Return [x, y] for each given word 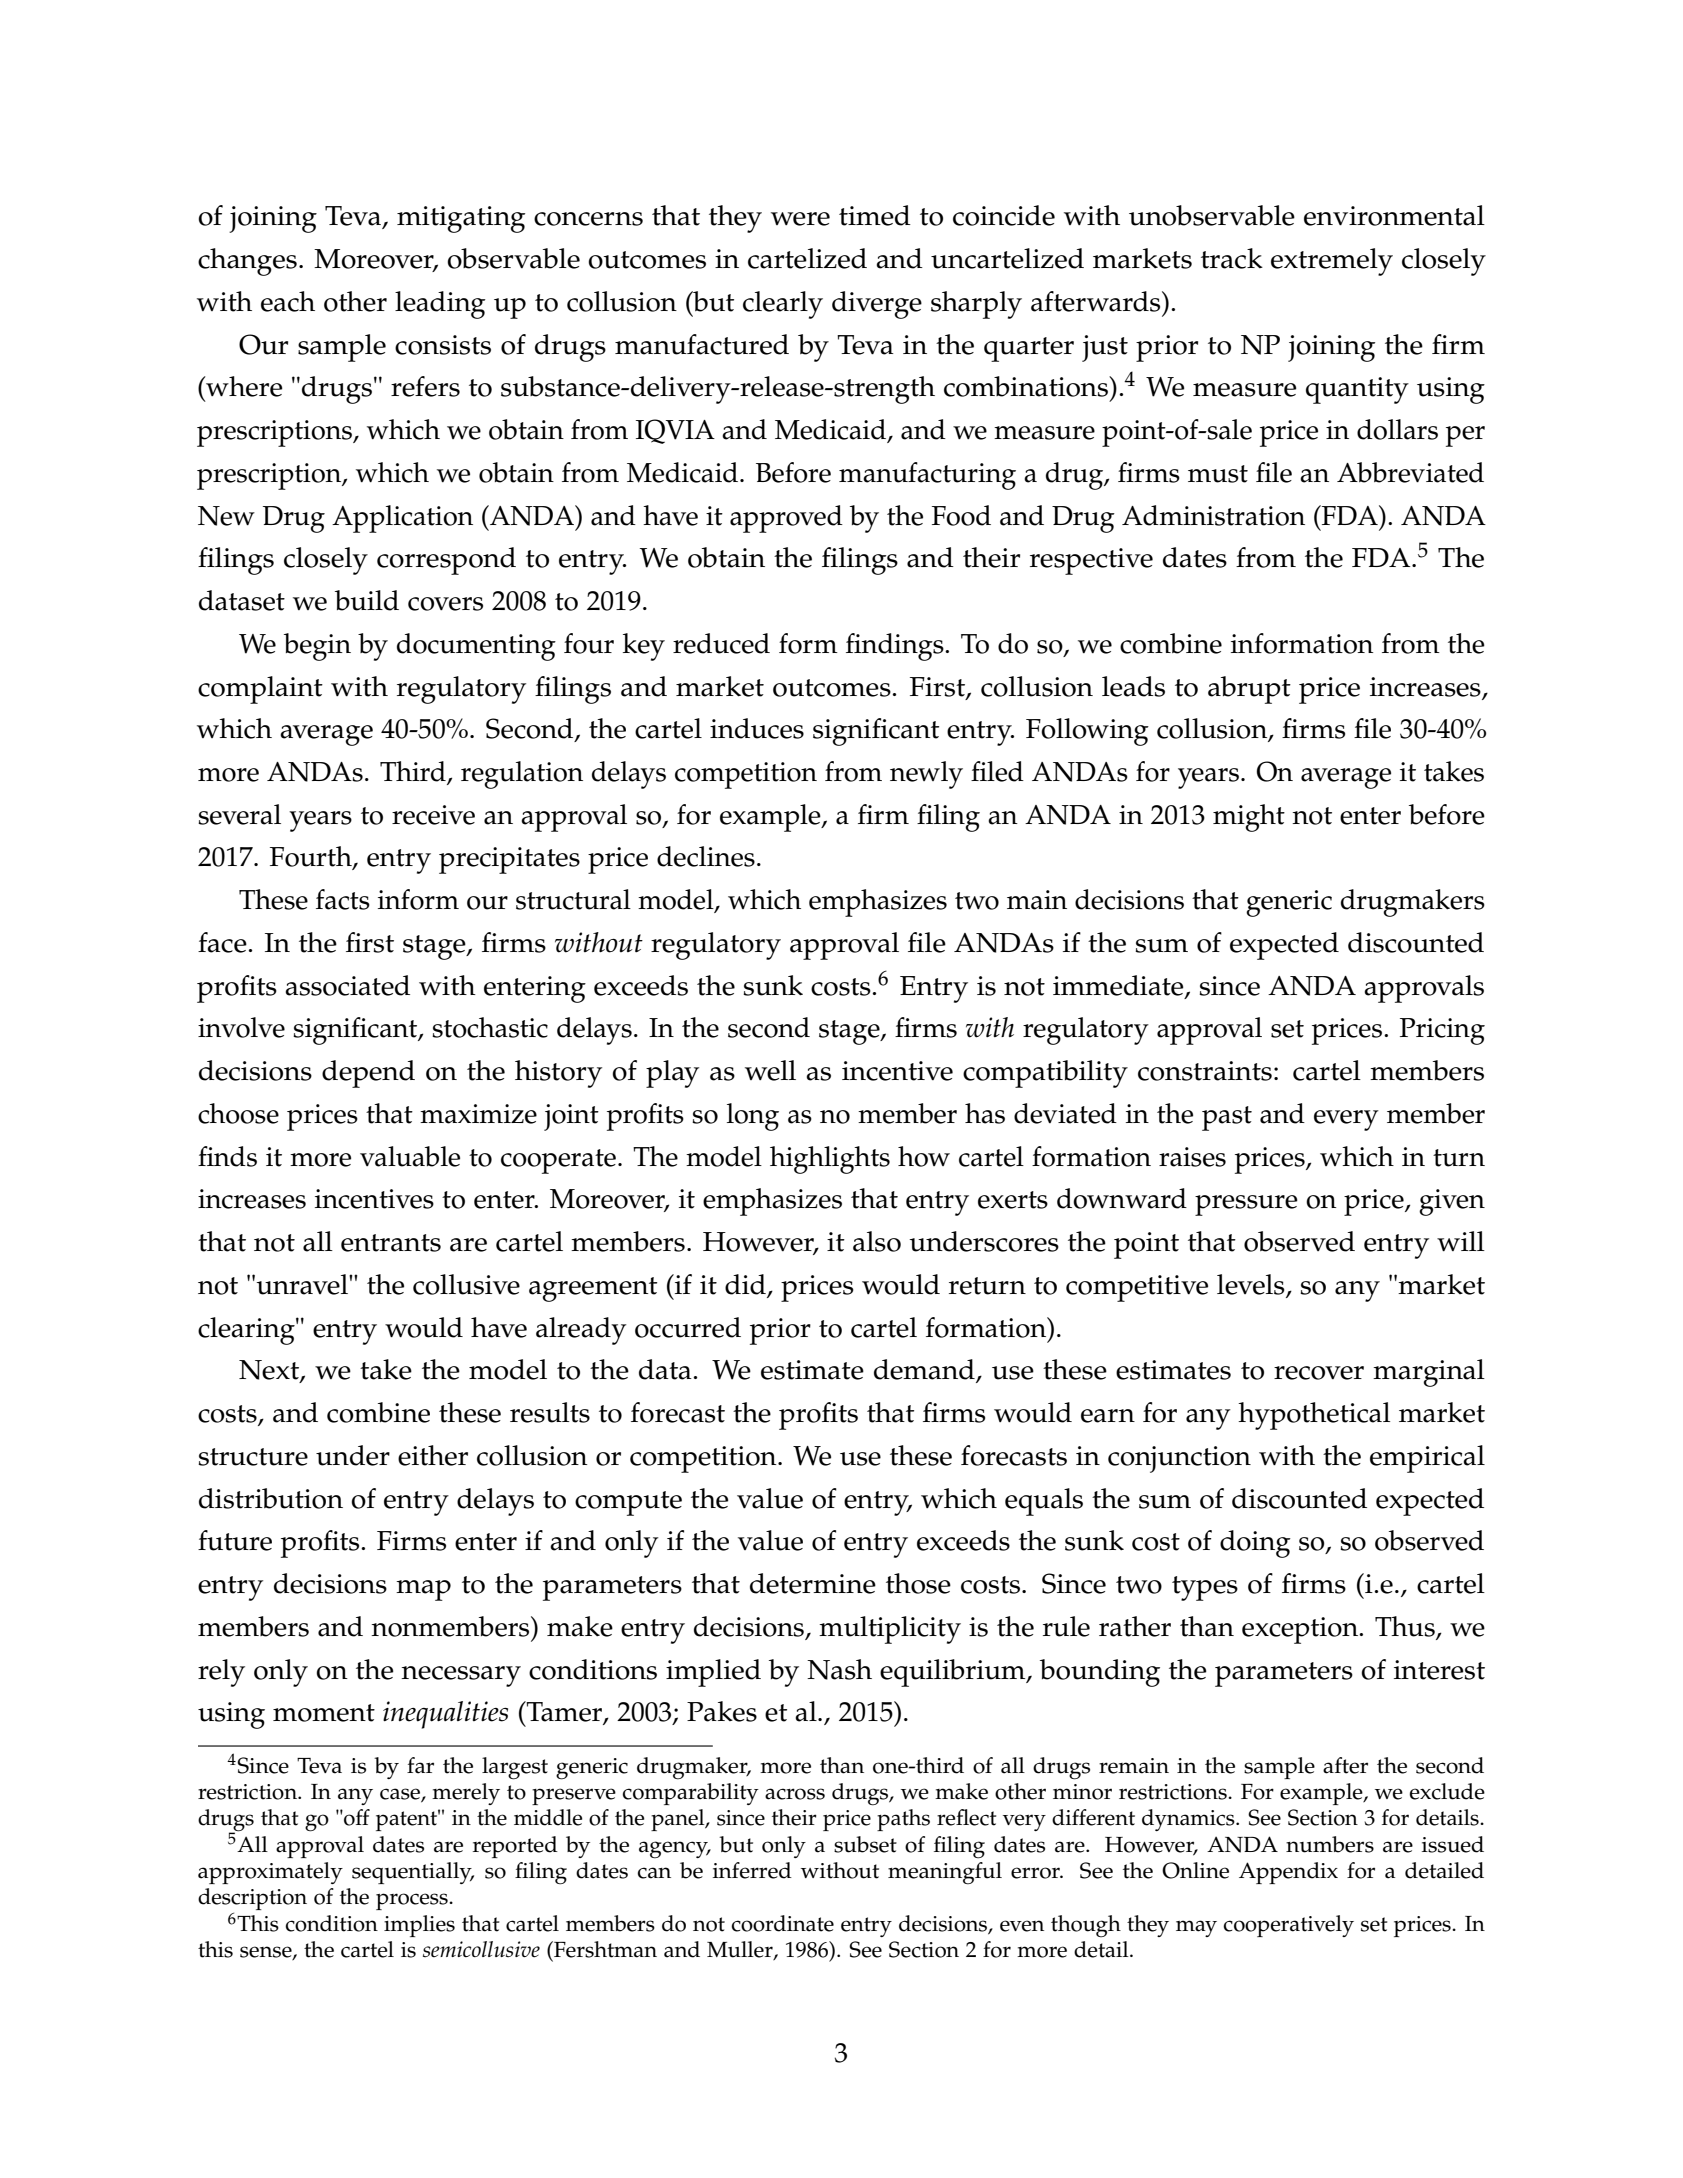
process [413, 1901]
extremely [1332, 262]
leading [440, 305]
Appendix [1288, 1873]
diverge [877, 305]
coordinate [782, 1923]
